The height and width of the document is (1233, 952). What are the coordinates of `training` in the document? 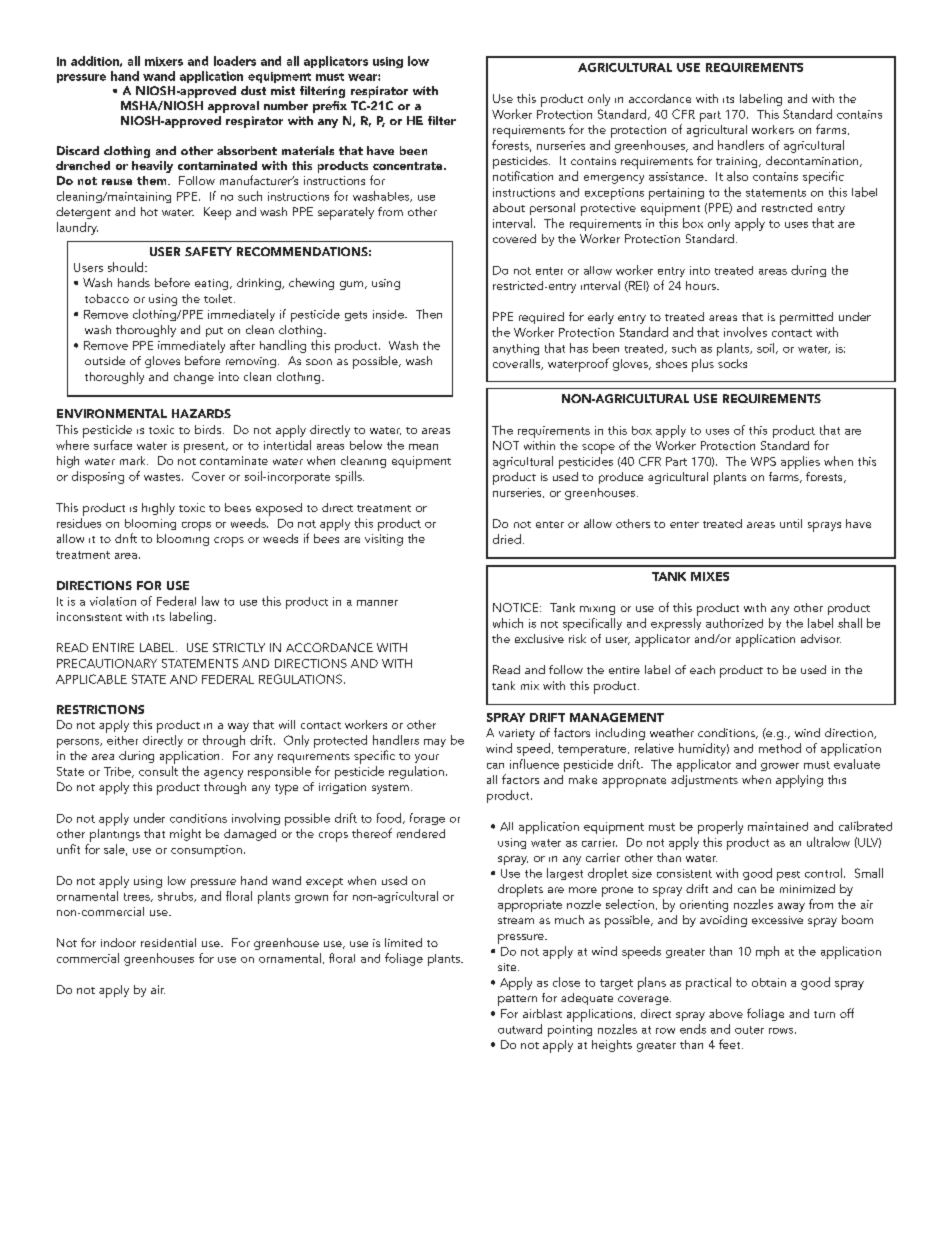 It's located at (738, 162).
